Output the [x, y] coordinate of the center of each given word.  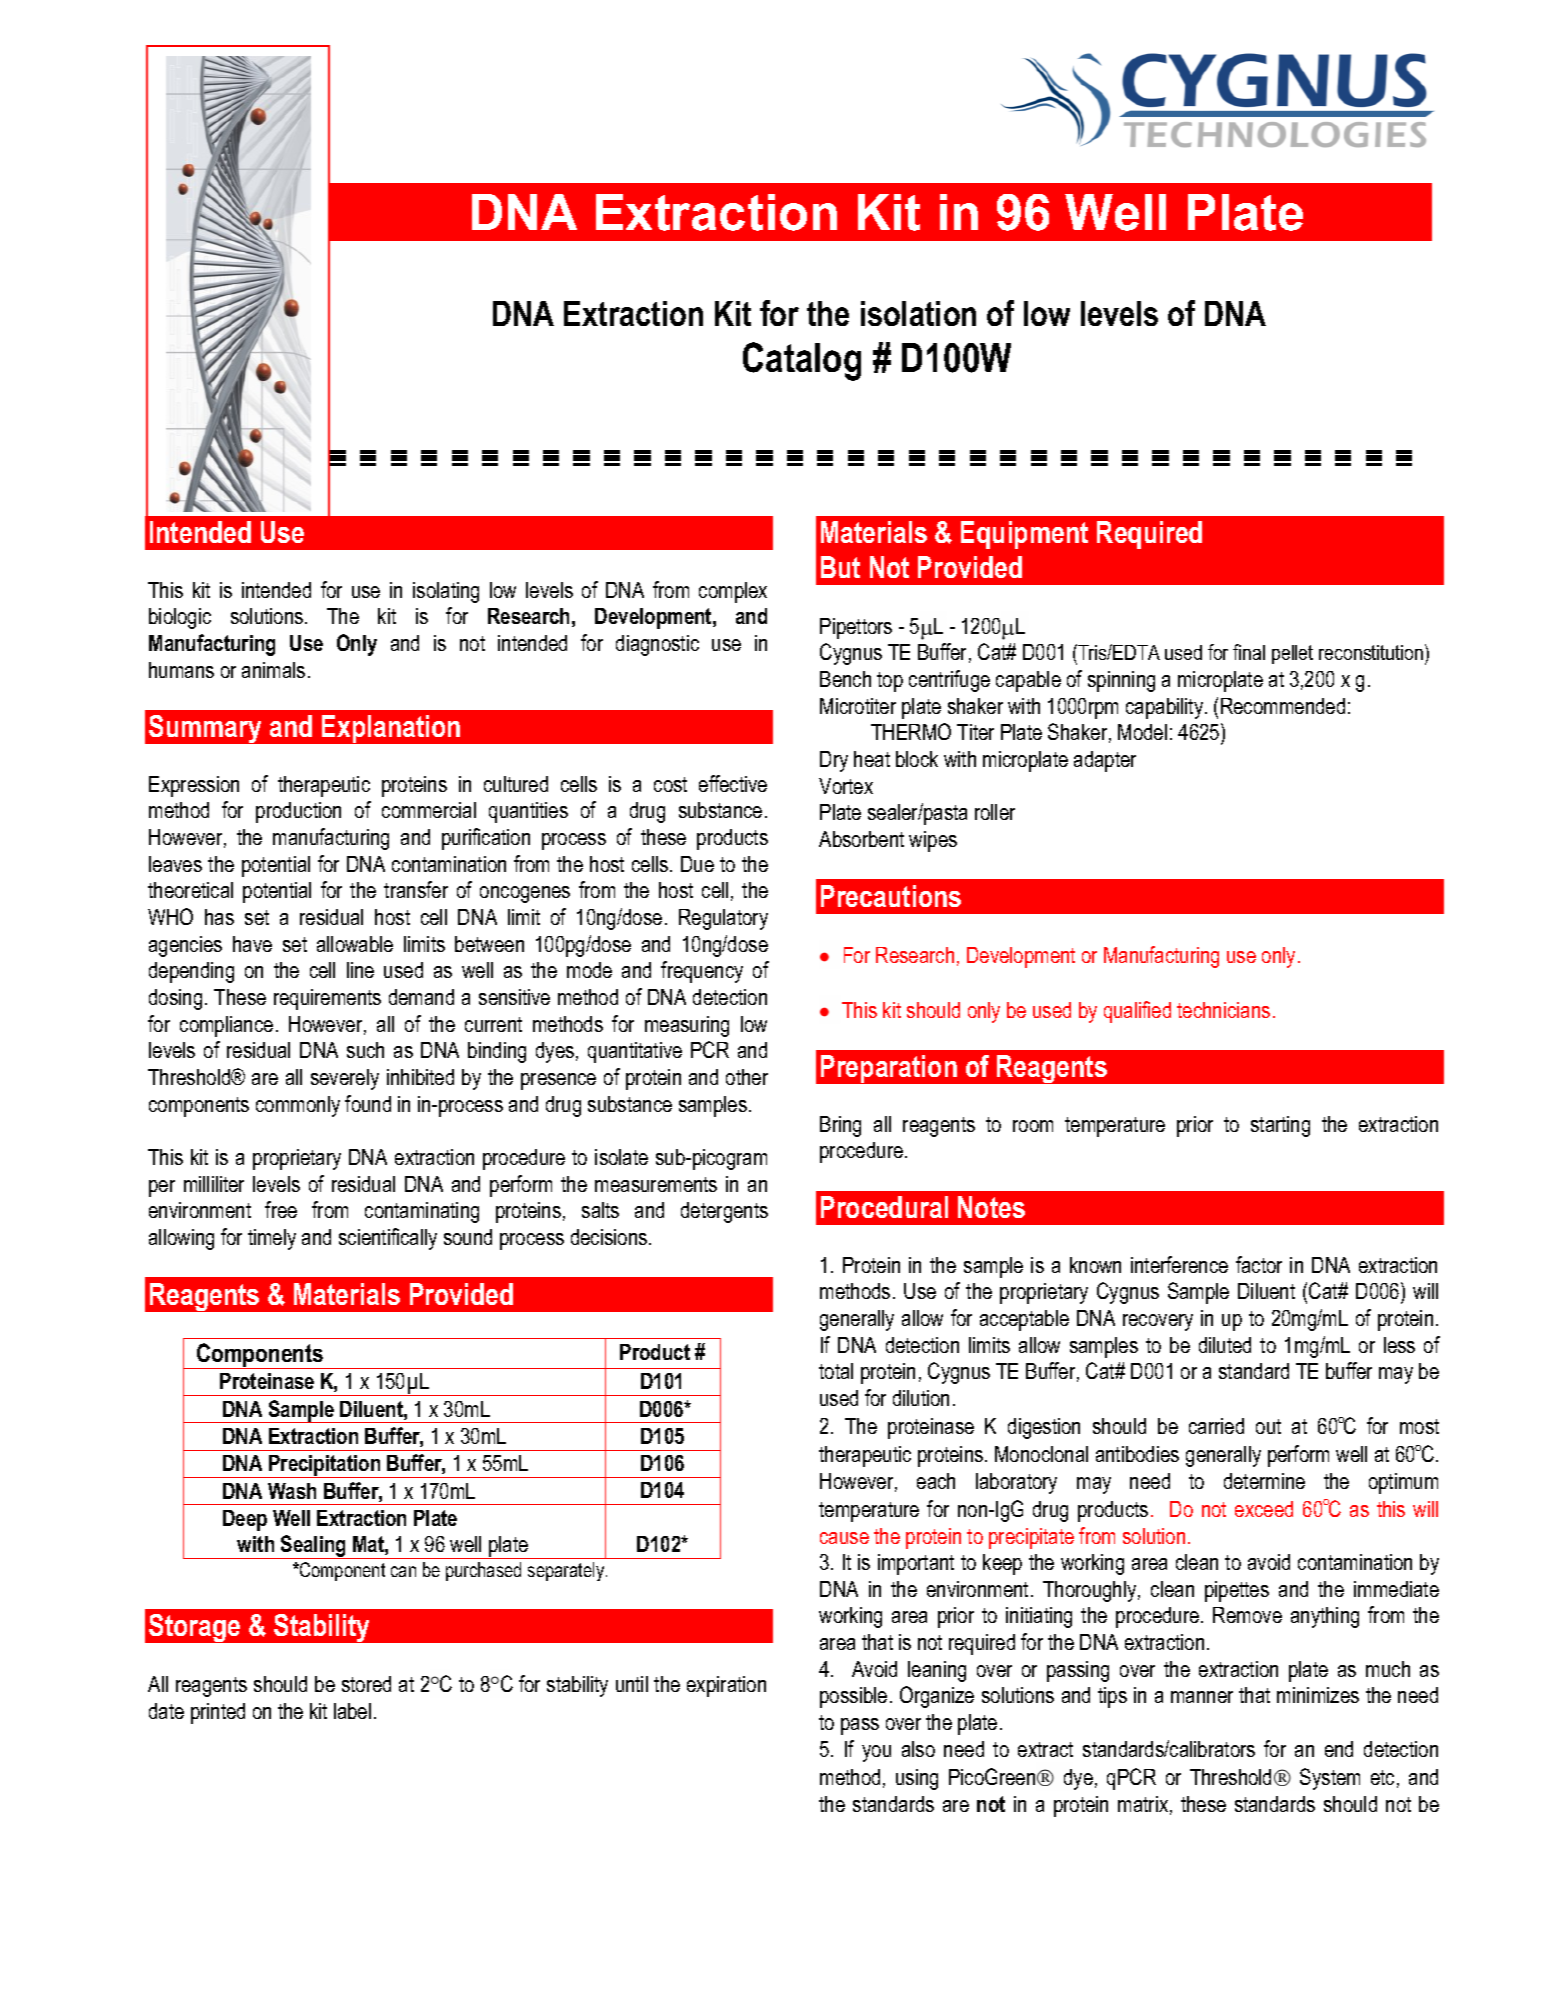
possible [853, 1697]
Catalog [802, 361]
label [352, 1711]
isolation [918, 313]
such [365, 1050]
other [747, 1077]
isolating [446, 592]
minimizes [1318, 1695]
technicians [1223, 1010]
